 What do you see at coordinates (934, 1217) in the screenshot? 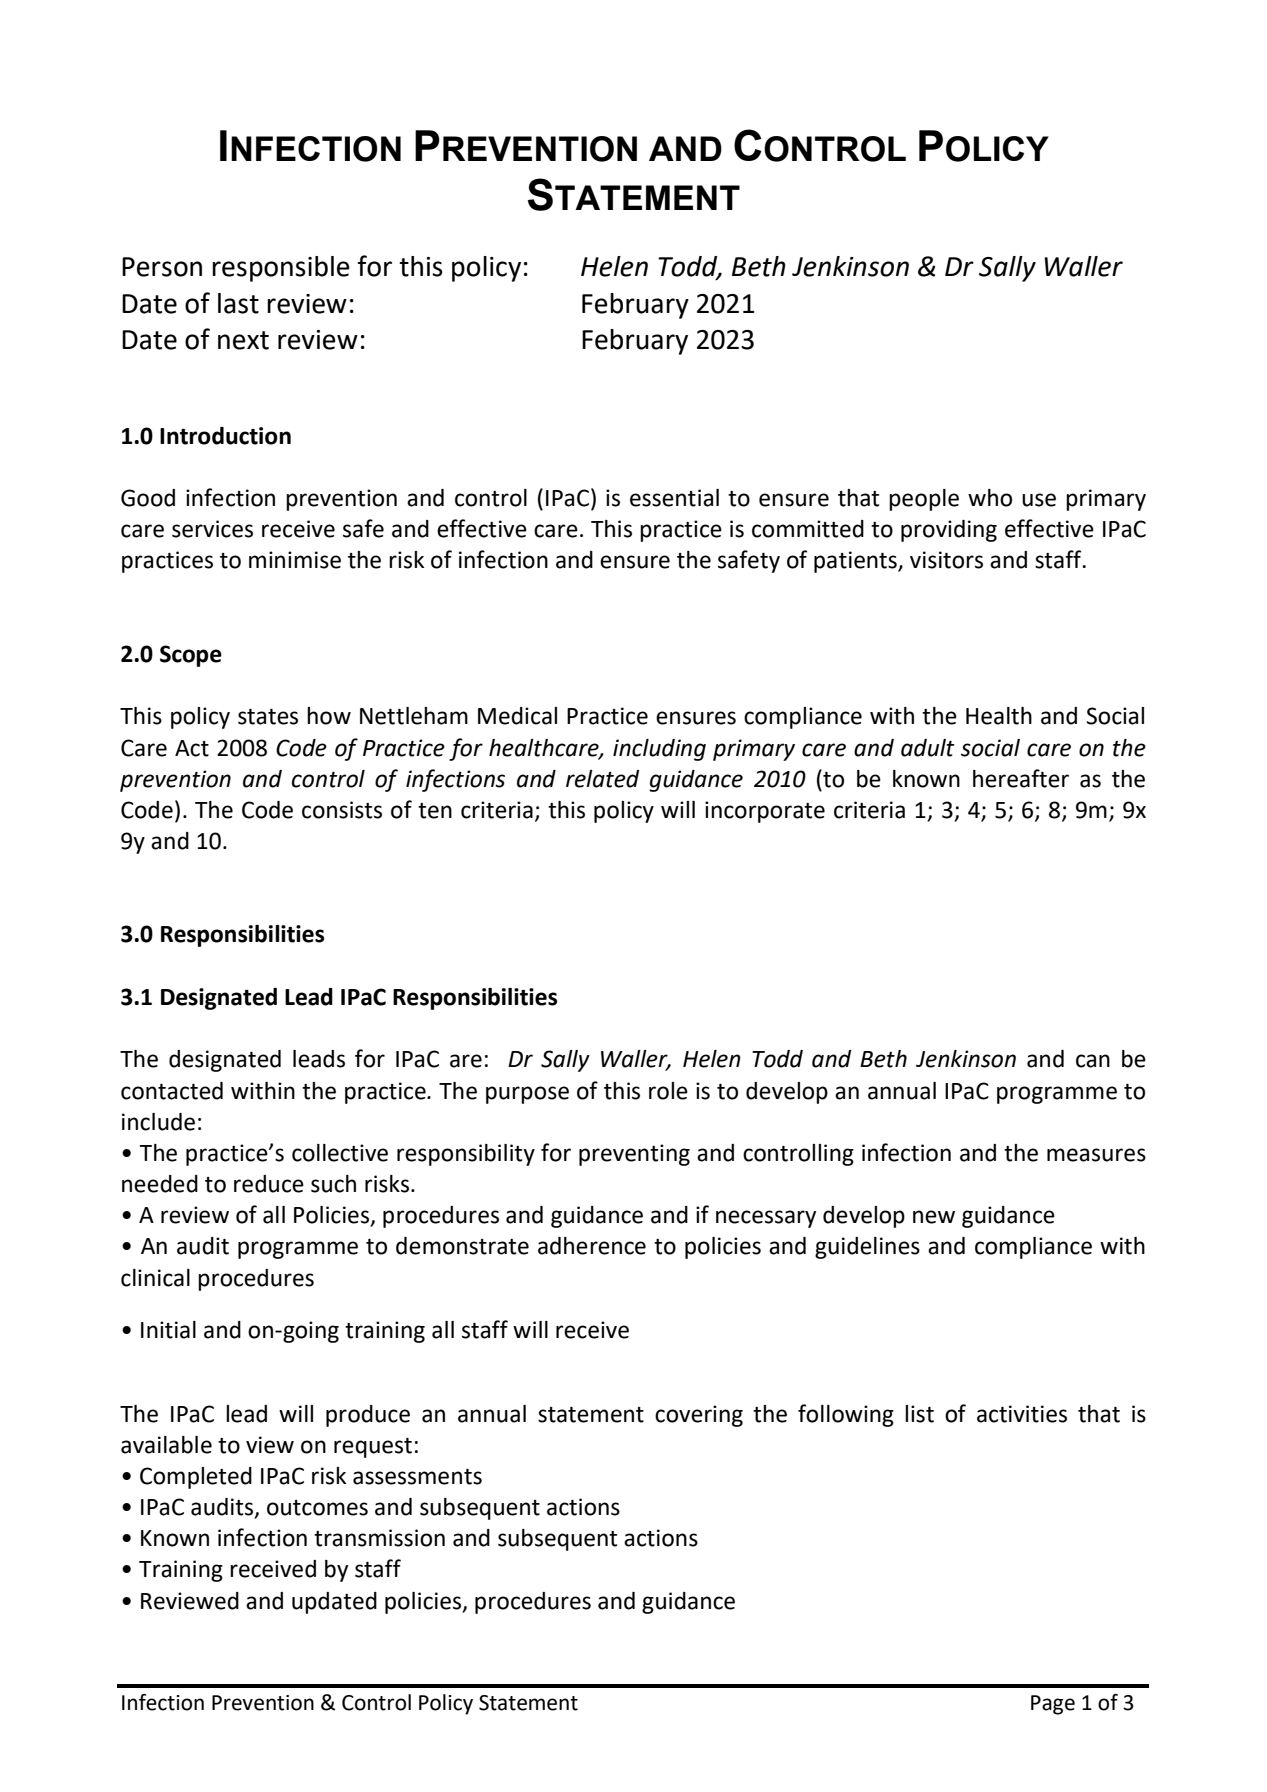
I see `new` at bounding box center [934, 1217].
